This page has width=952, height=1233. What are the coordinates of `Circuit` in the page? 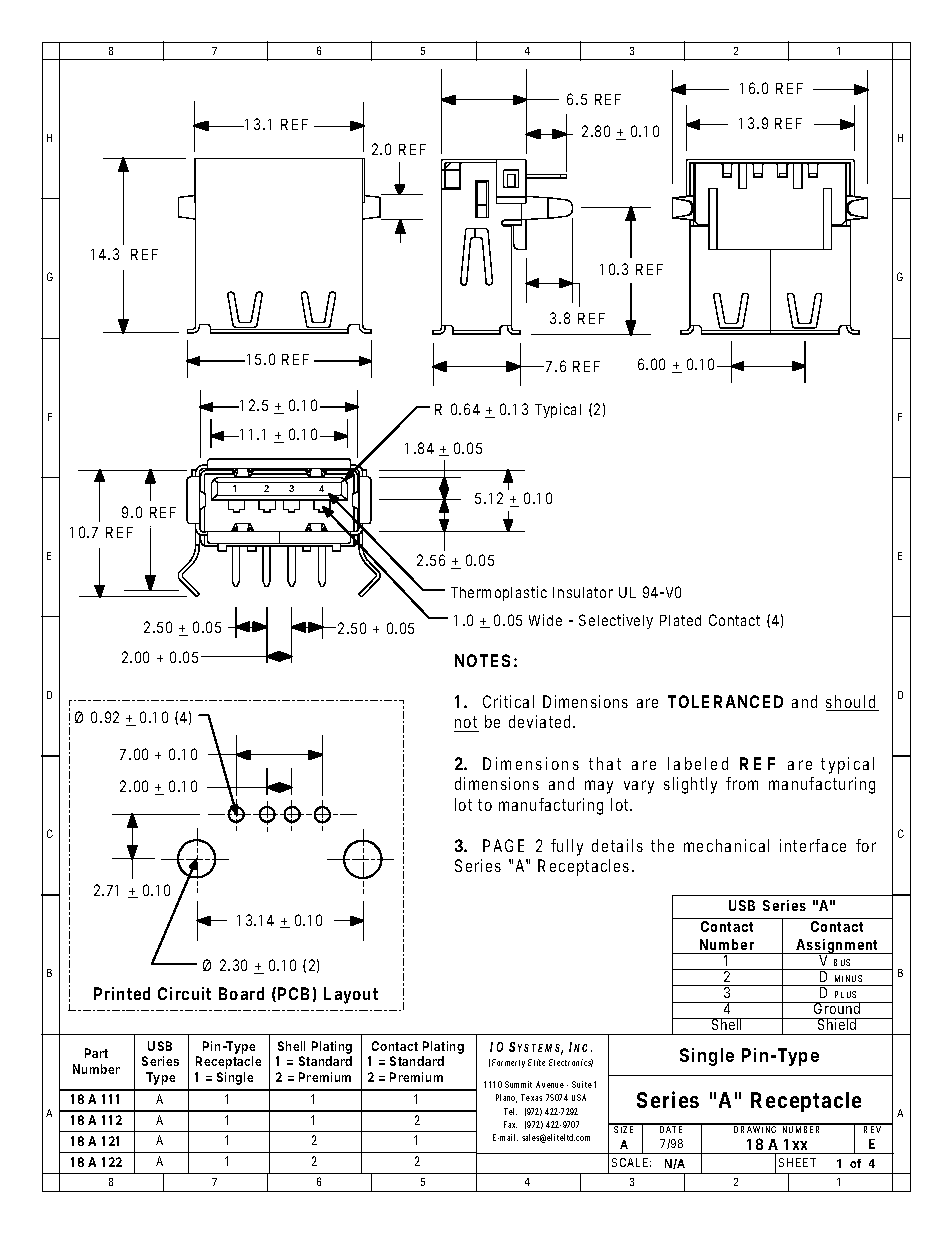 It's located at (184, 993).
